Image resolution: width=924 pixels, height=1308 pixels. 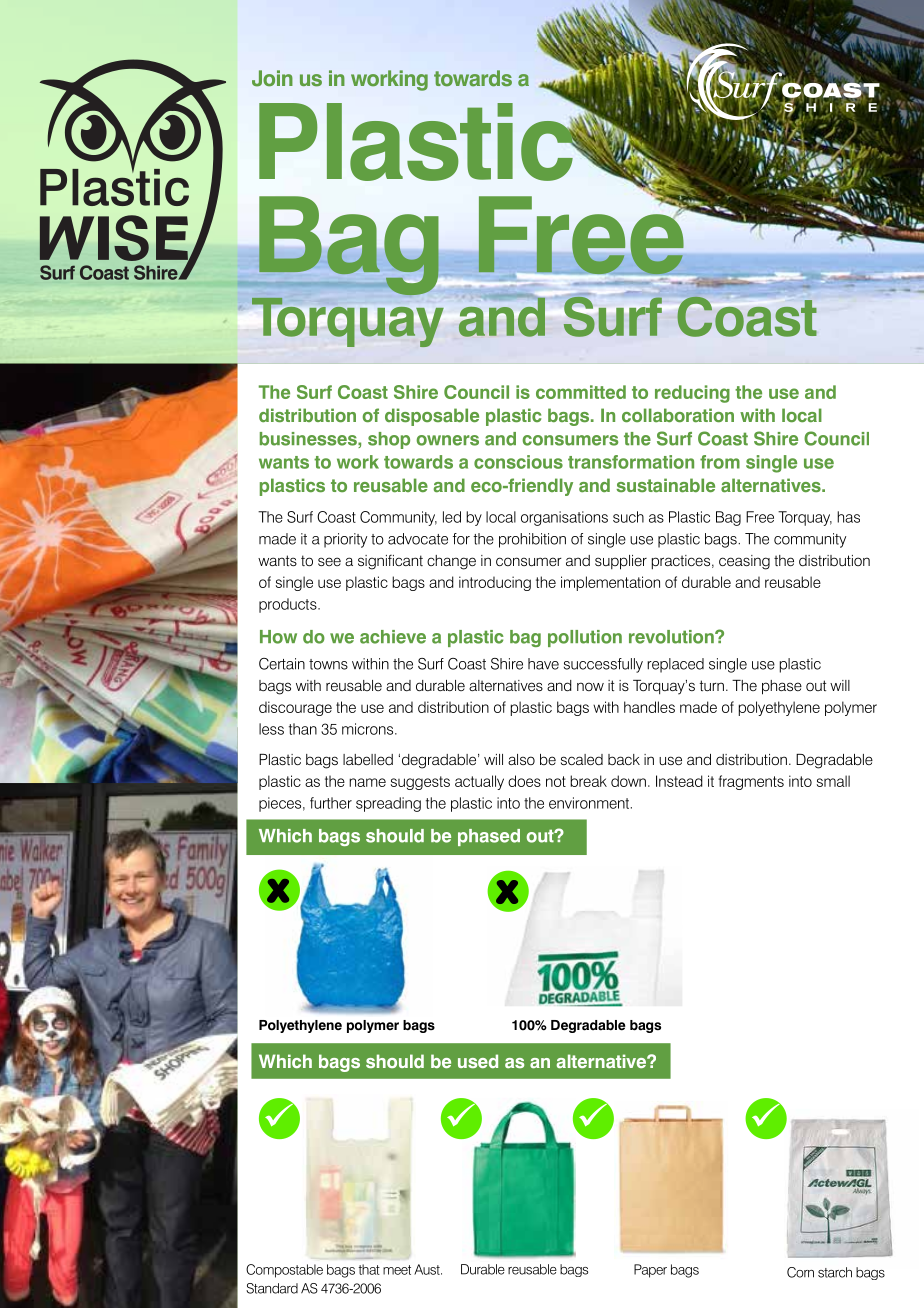 What do you see at coordinates (272, 78) in the screenshot?
I see `Join` at bounding box center [272, 78].
